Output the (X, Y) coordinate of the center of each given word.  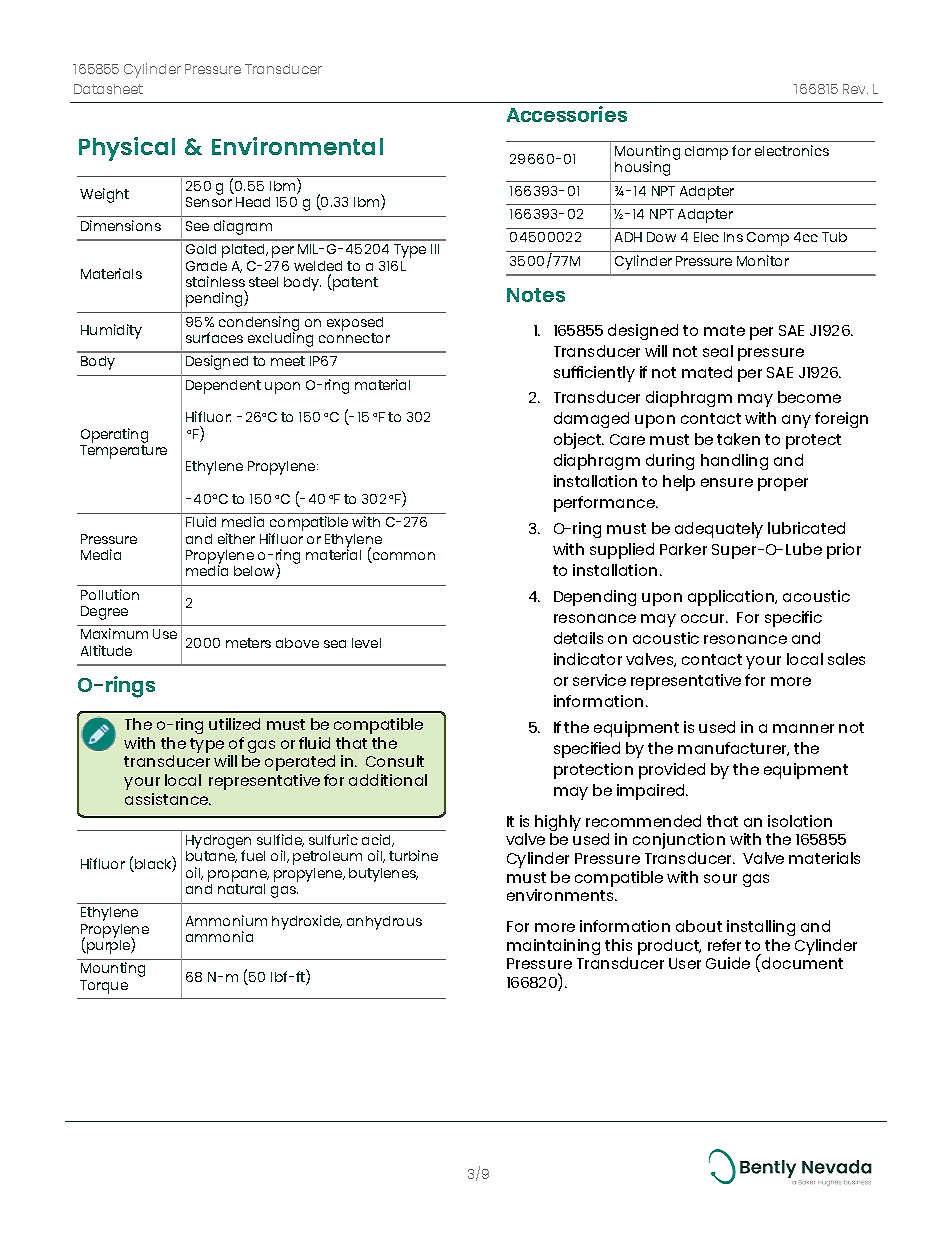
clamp (706, 153)
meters (248, 643)
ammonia (219, 936)
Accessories (567, 114)
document (802, 963)
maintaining (553, 947)
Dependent (223, 387)
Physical (127, 149)
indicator (588, 659)
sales (846, 659)
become (809, 397)
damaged (591, 420)
